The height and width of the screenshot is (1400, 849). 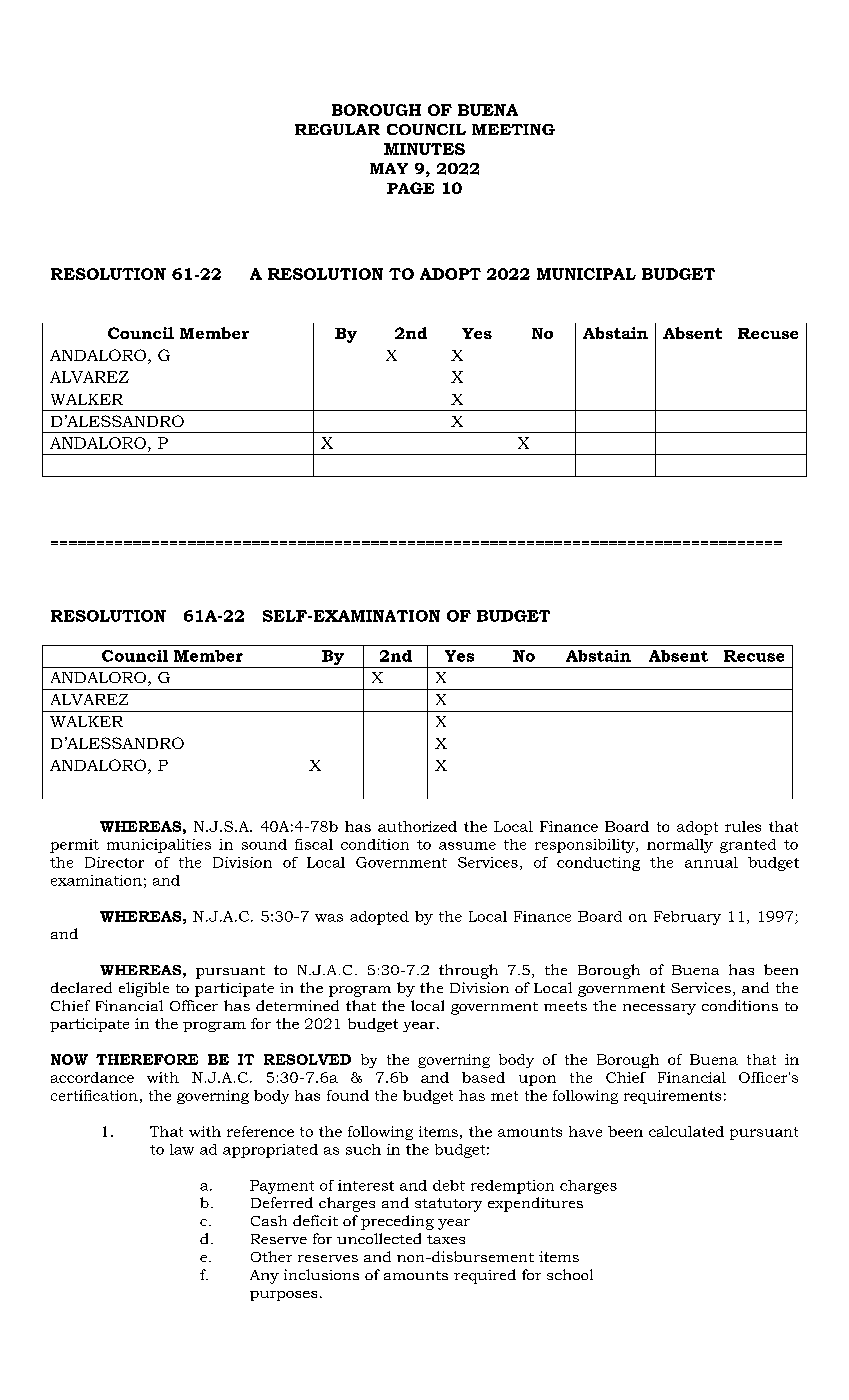 I want to click on MAY, so click(x=389, y=168).
